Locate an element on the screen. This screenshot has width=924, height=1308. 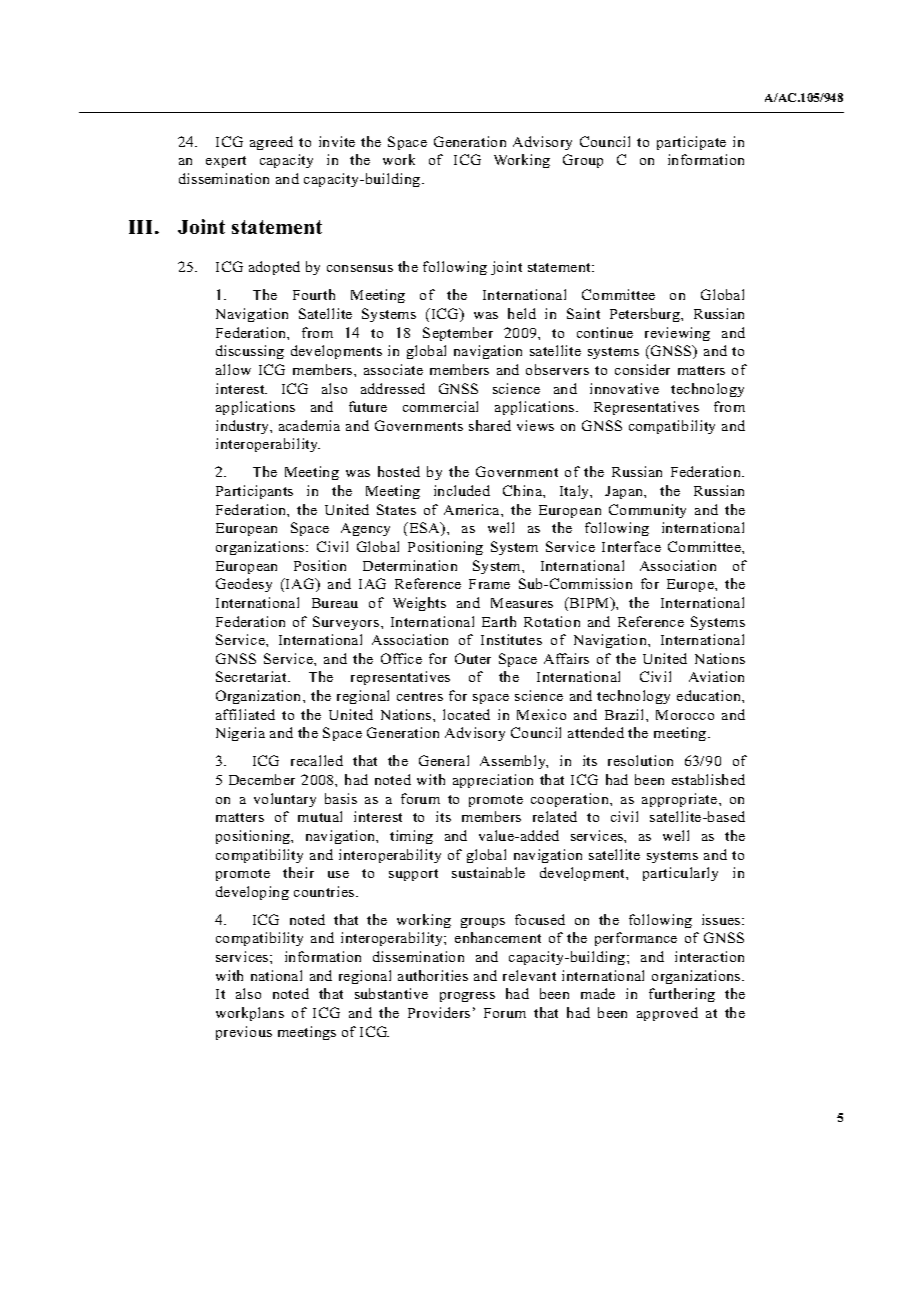
progress is located at coordinates (467, 997).
